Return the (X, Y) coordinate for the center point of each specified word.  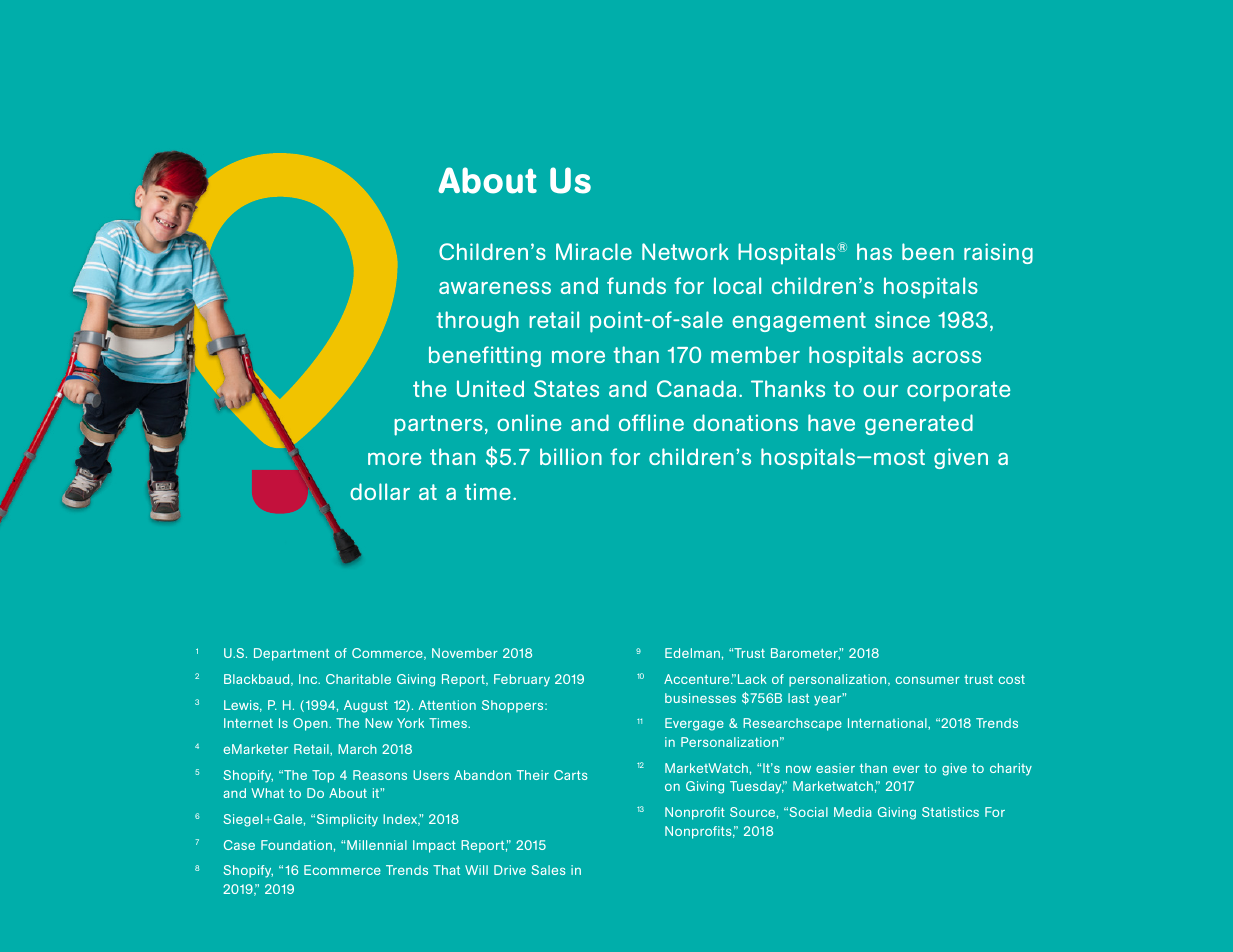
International (888, 723)
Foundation (296, 845)
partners (438, 425)
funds (636, 285)
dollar (380, 491)
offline (651, 422)
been (928, 251)
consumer (927, 680)
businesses (700, 698)
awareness (495, 288)
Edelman (692, 653)
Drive (510, 870)
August (366, 706)
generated (919, 424)
